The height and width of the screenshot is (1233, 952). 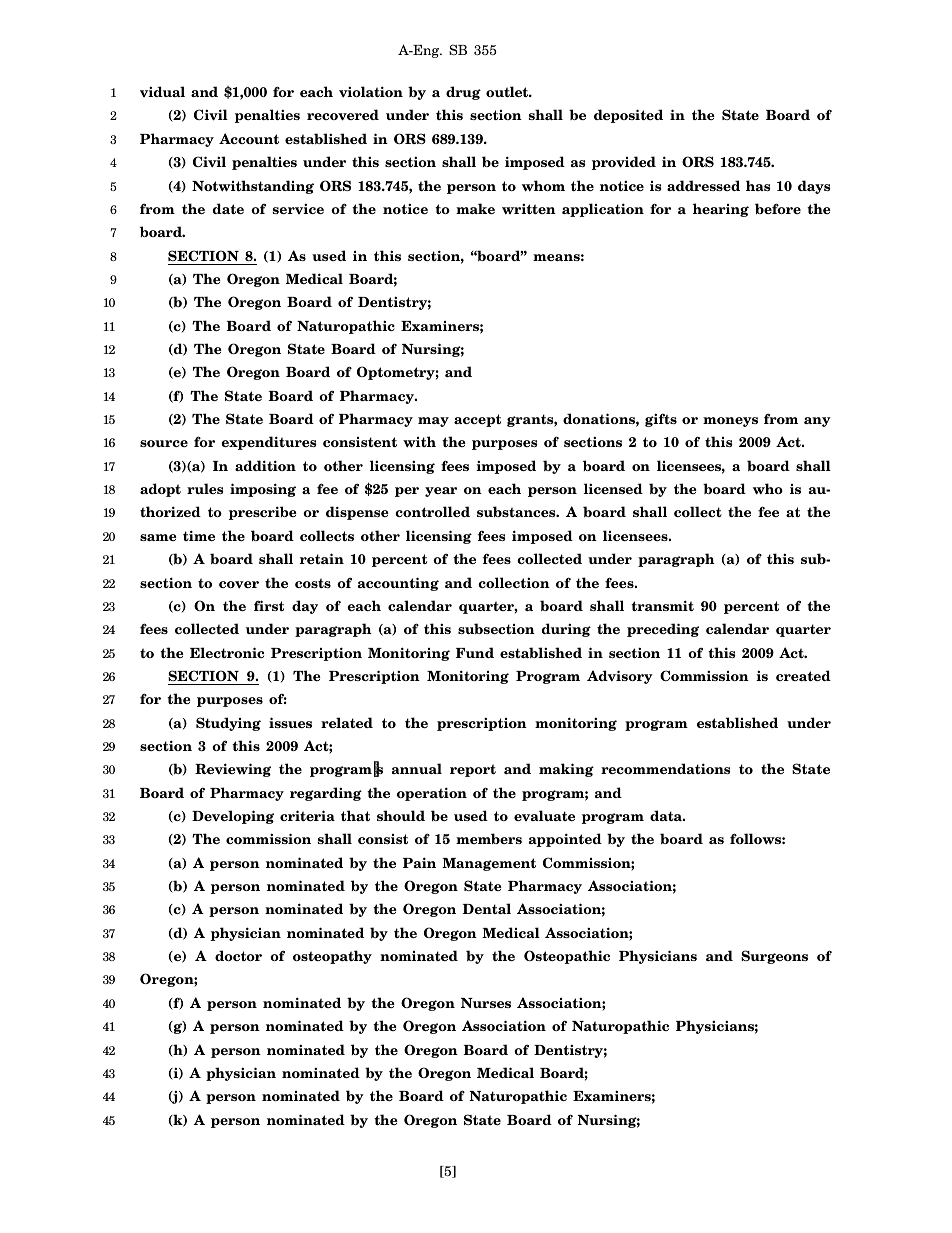 I want to click on moneys, so click(x=730, y=422).
